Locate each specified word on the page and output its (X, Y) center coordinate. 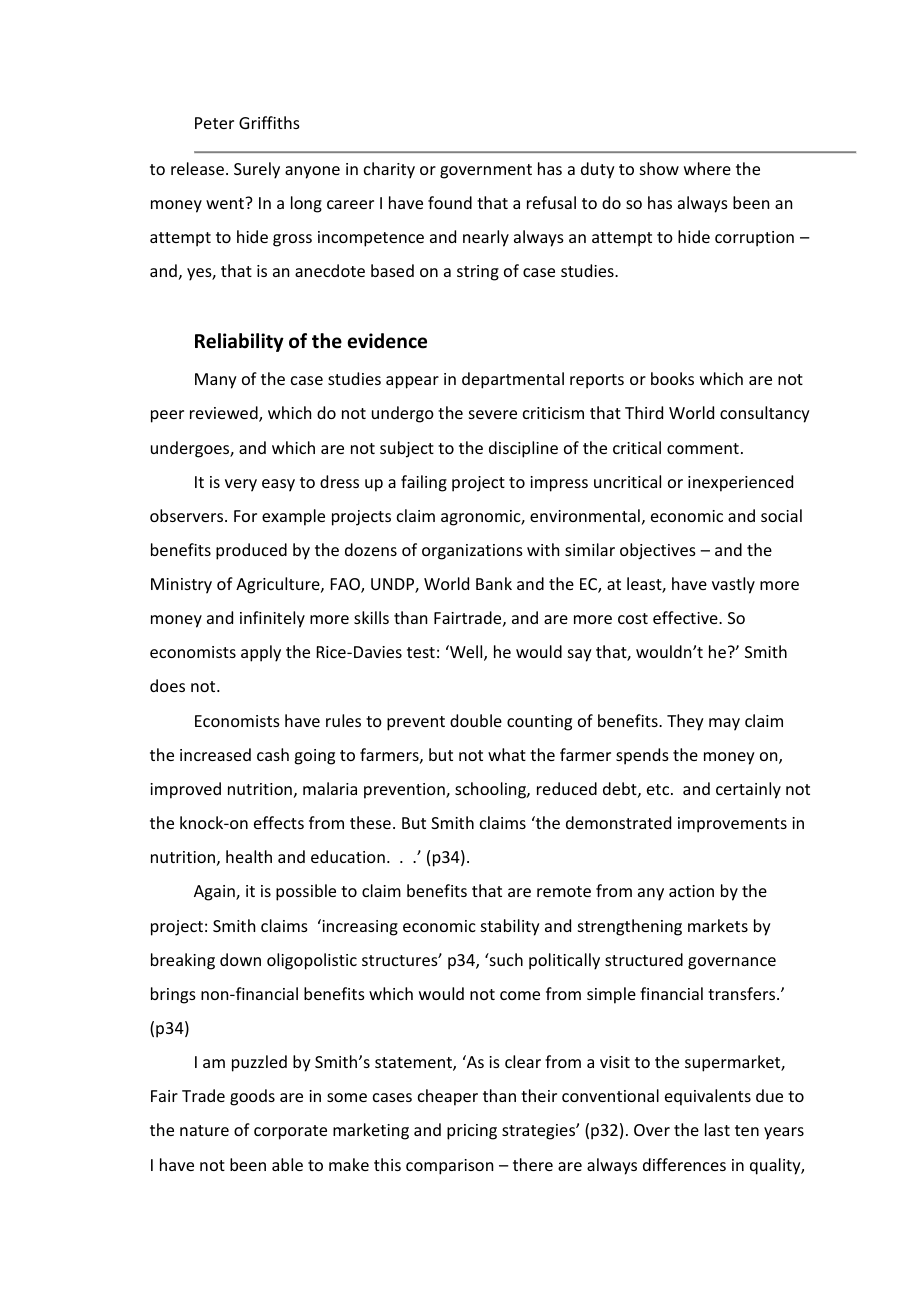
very (241, 485)
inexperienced (740, 483)
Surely (257, 170)
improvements (732, 825)
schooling (491, 790)
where (707, 168)
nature (204, 1130)
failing (424, 483)
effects (279, 822)
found (450, 202)
